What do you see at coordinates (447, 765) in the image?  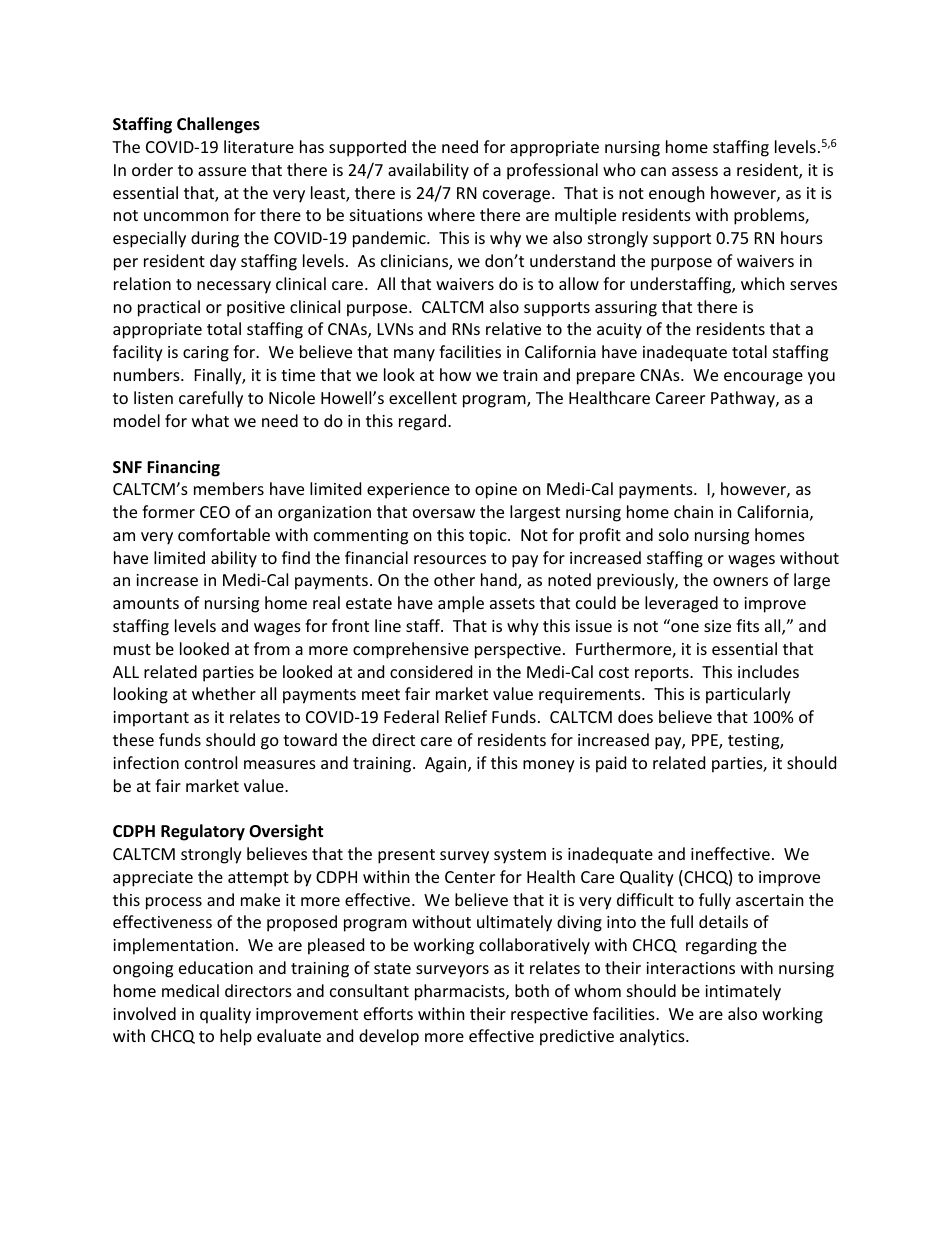 I see `Again` at bounding box center [447, 765].
